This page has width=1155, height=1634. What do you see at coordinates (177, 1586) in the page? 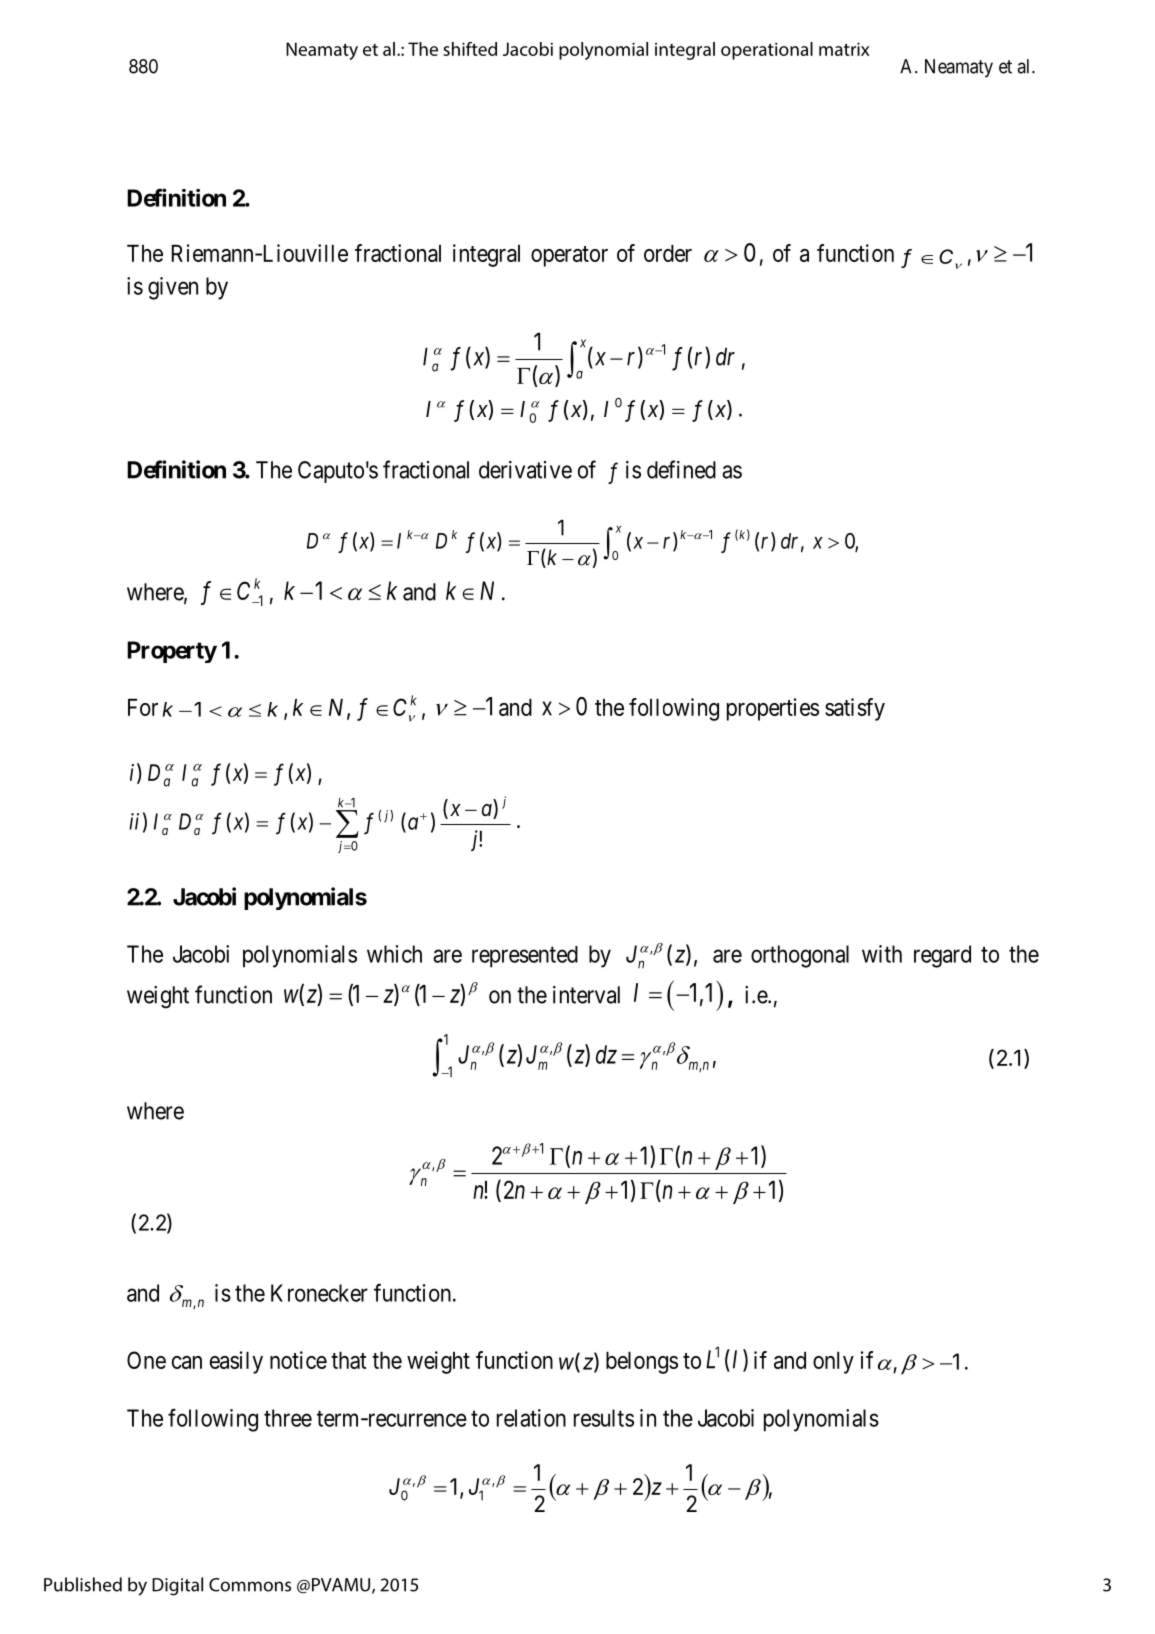
I see `Digital` at bounding box center [177, 1586].
